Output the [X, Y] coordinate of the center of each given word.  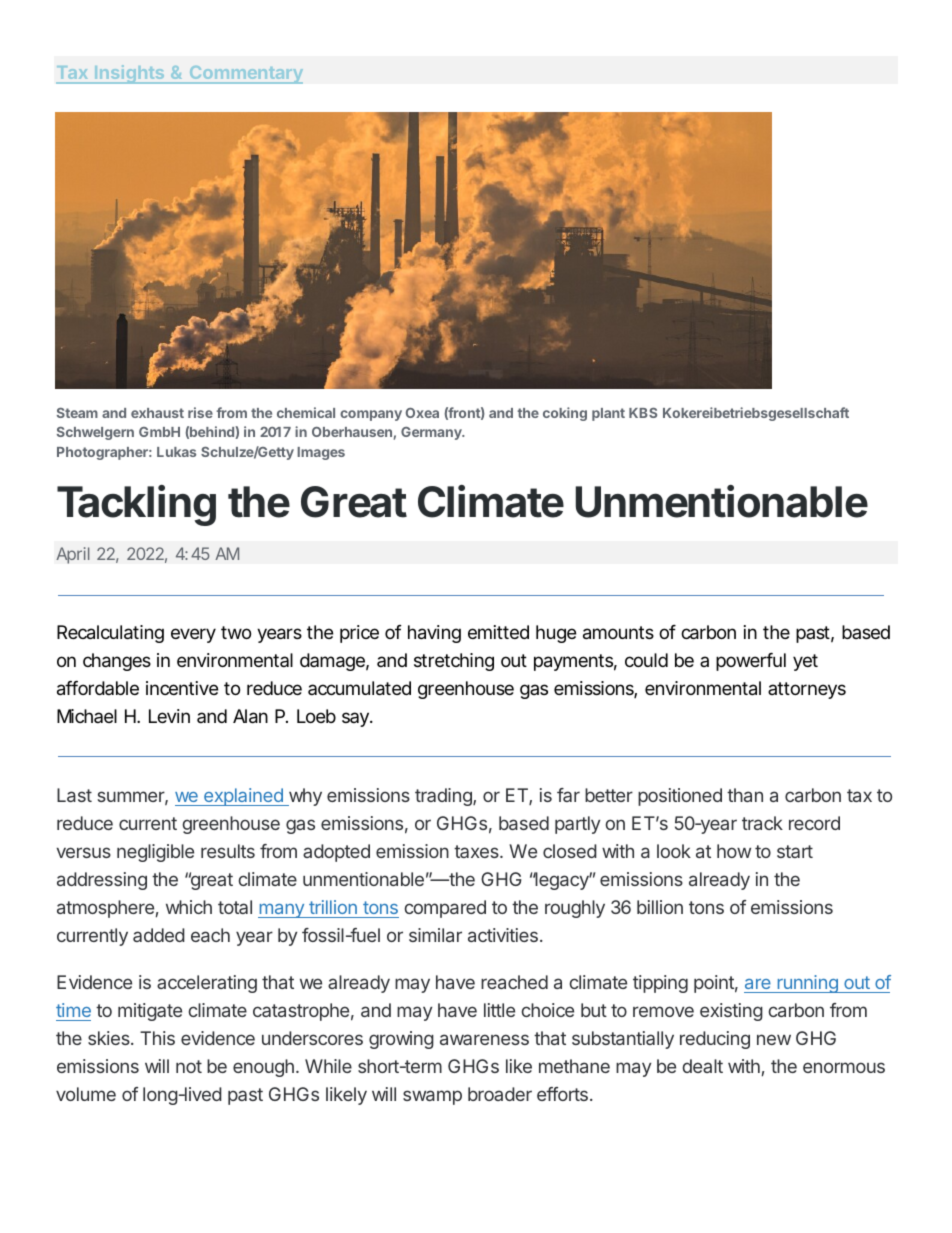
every [193, 635]
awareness [484, 1039]
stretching [454, 662]
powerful [751, 662]
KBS [643, 413]
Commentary [245, 75]
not [189, 1066]
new [774, 1039]
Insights [129, 74]
